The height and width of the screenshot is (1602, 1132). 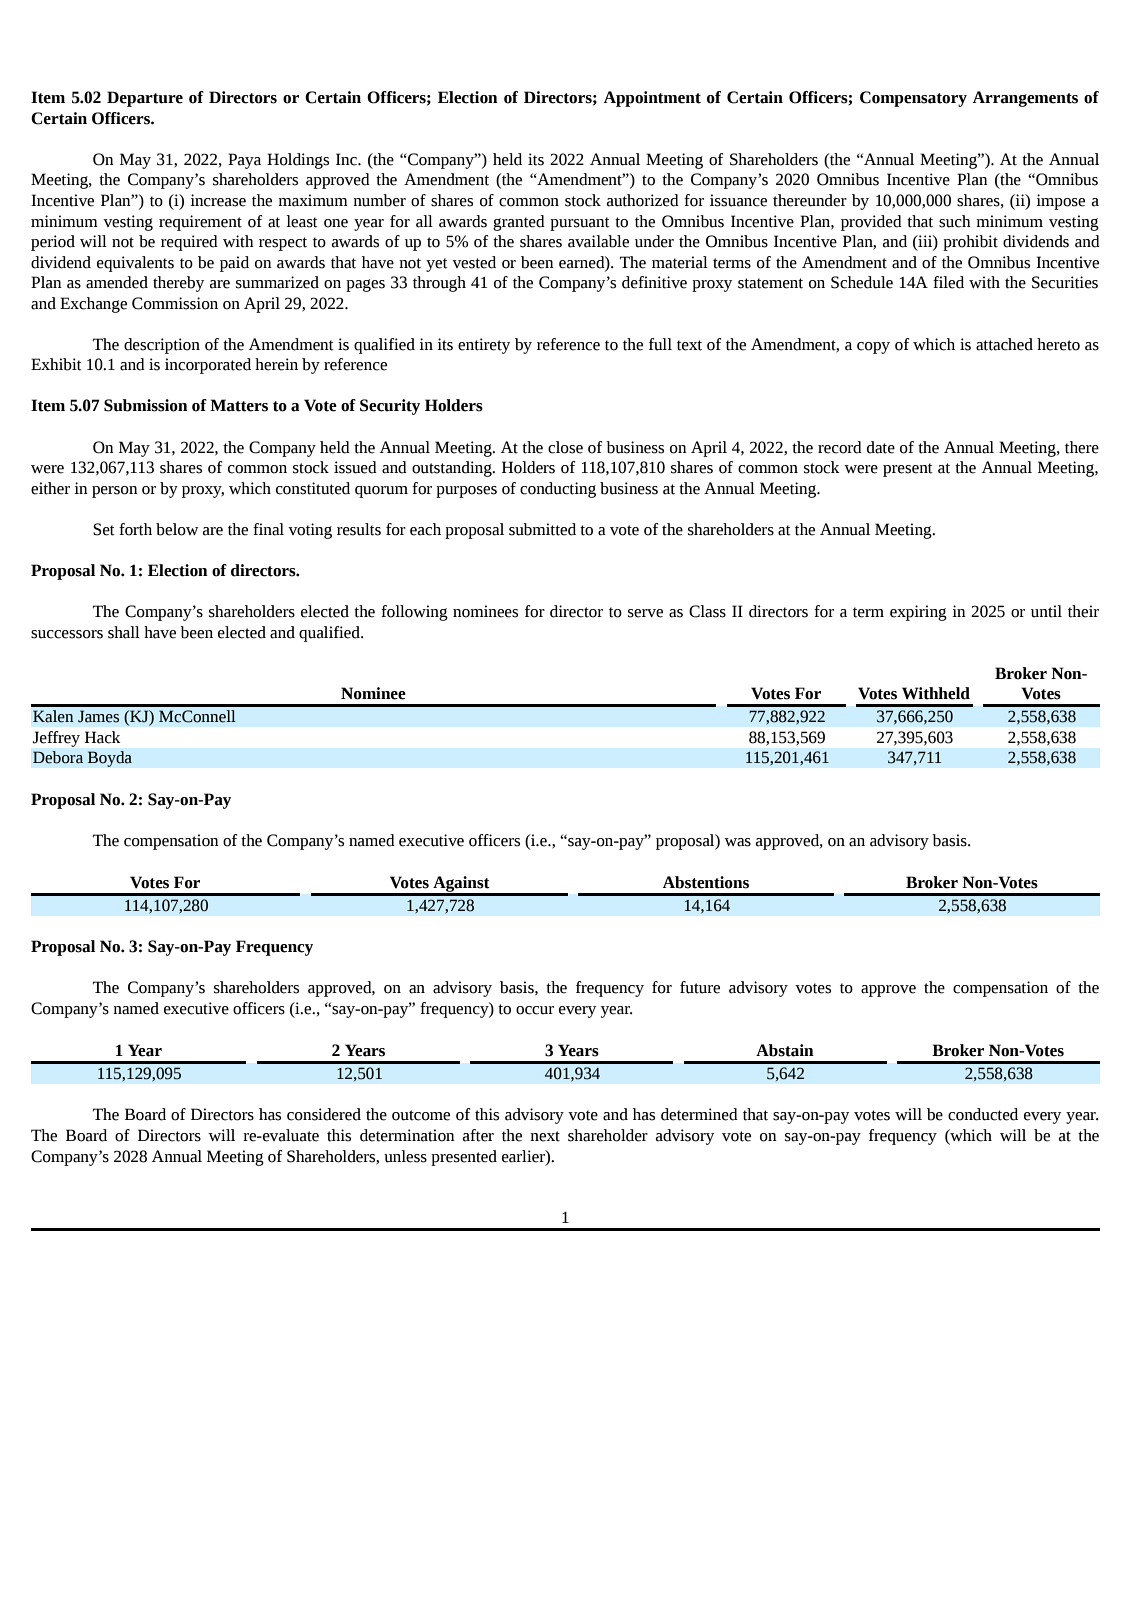 What do you see at coordinates (545, 1136) in the screenshot?
I see `next` at bounding box center [545, 1136].
